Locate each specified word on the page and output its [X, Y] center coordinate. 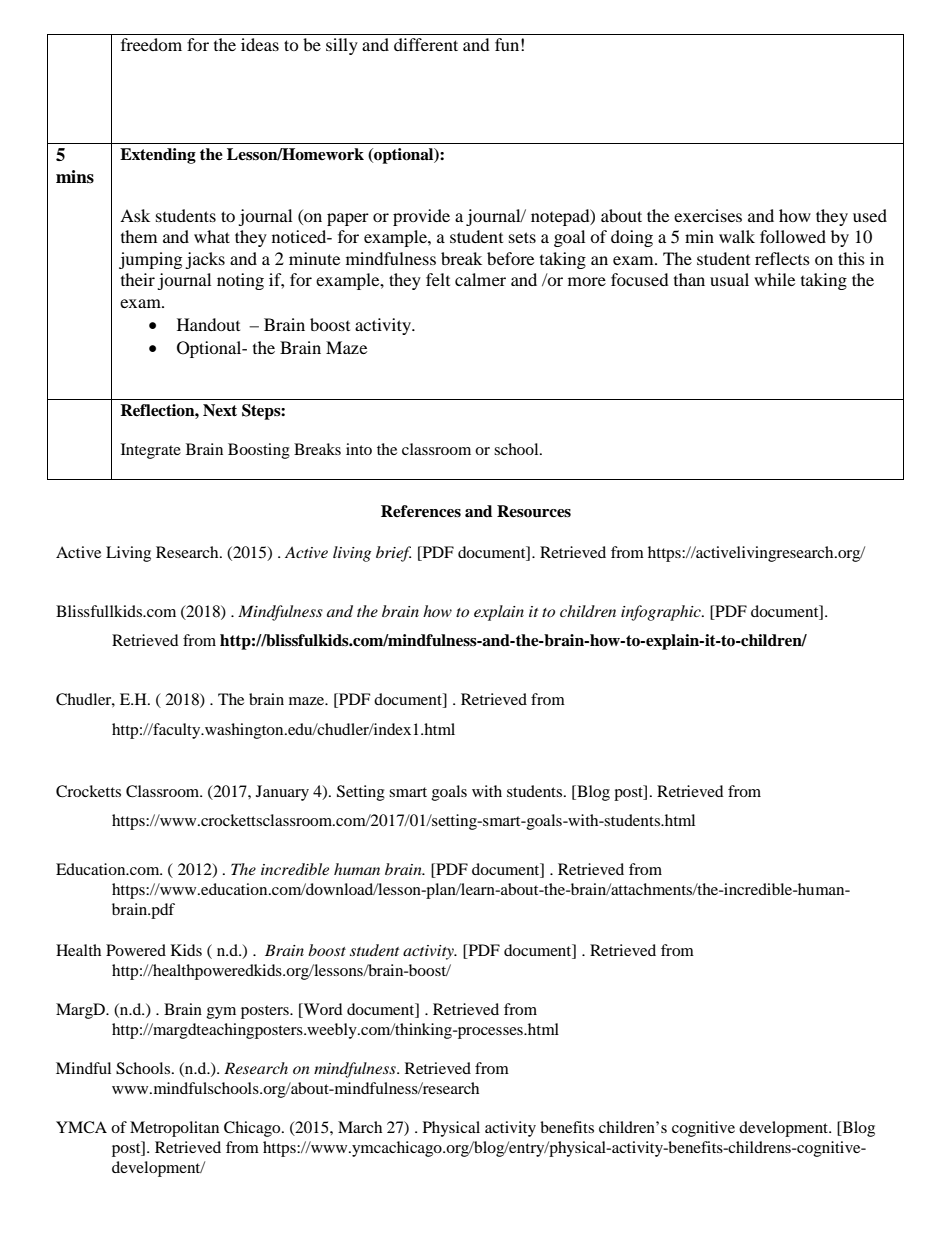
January [282, 793]
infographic [662, 613]
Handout [208, 324]
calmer [480, 279]
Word [322, 1010]
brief [393, 554]
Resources [534, 511]
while [774, 279]
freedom [151, 44]
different [426, 44]
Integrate [151, 451]
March [360, 1127]
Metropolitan [174, 1129]
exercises [708, 215]
